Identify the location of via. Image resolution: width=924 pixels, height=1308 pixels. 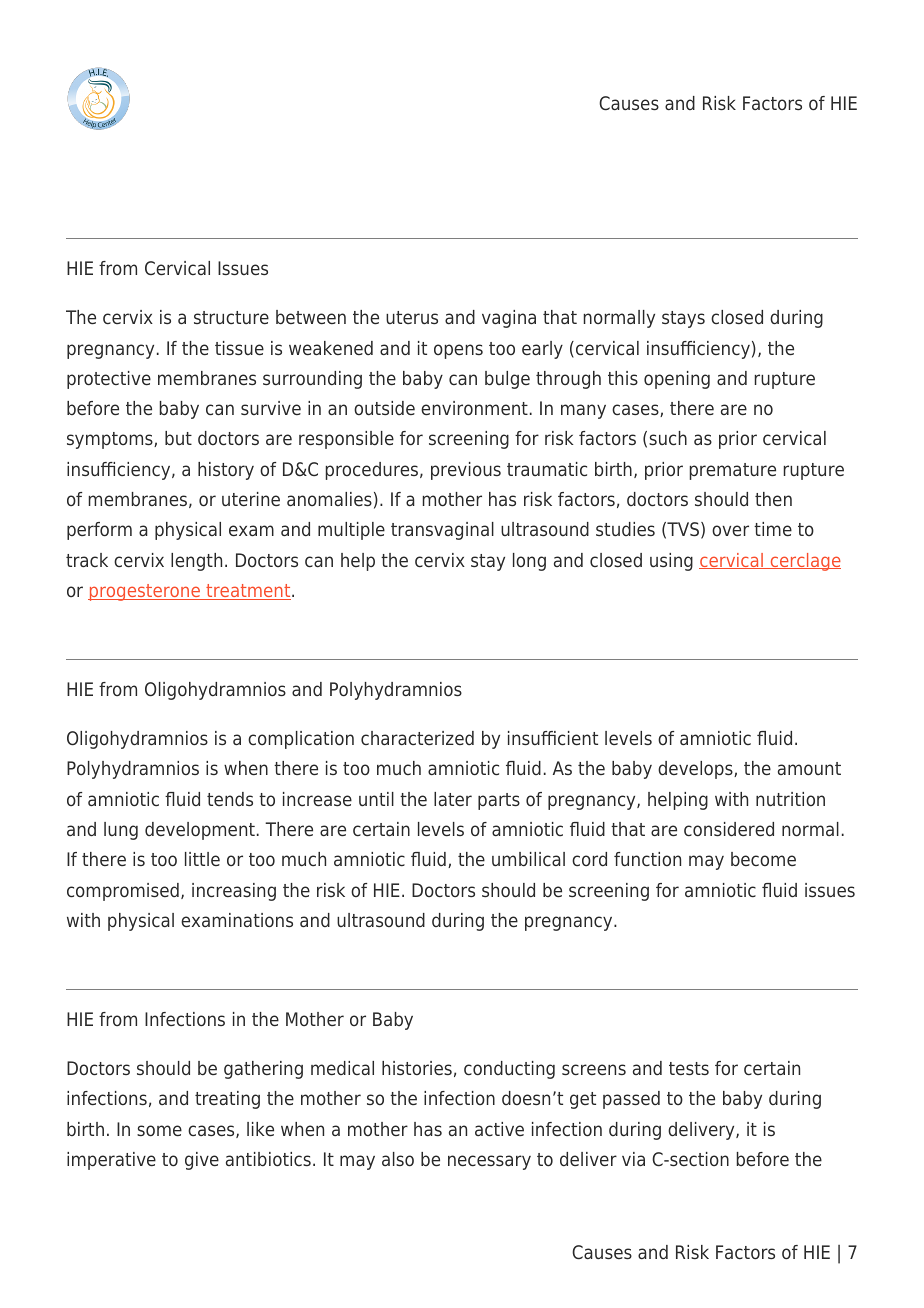
(633, 1159).
